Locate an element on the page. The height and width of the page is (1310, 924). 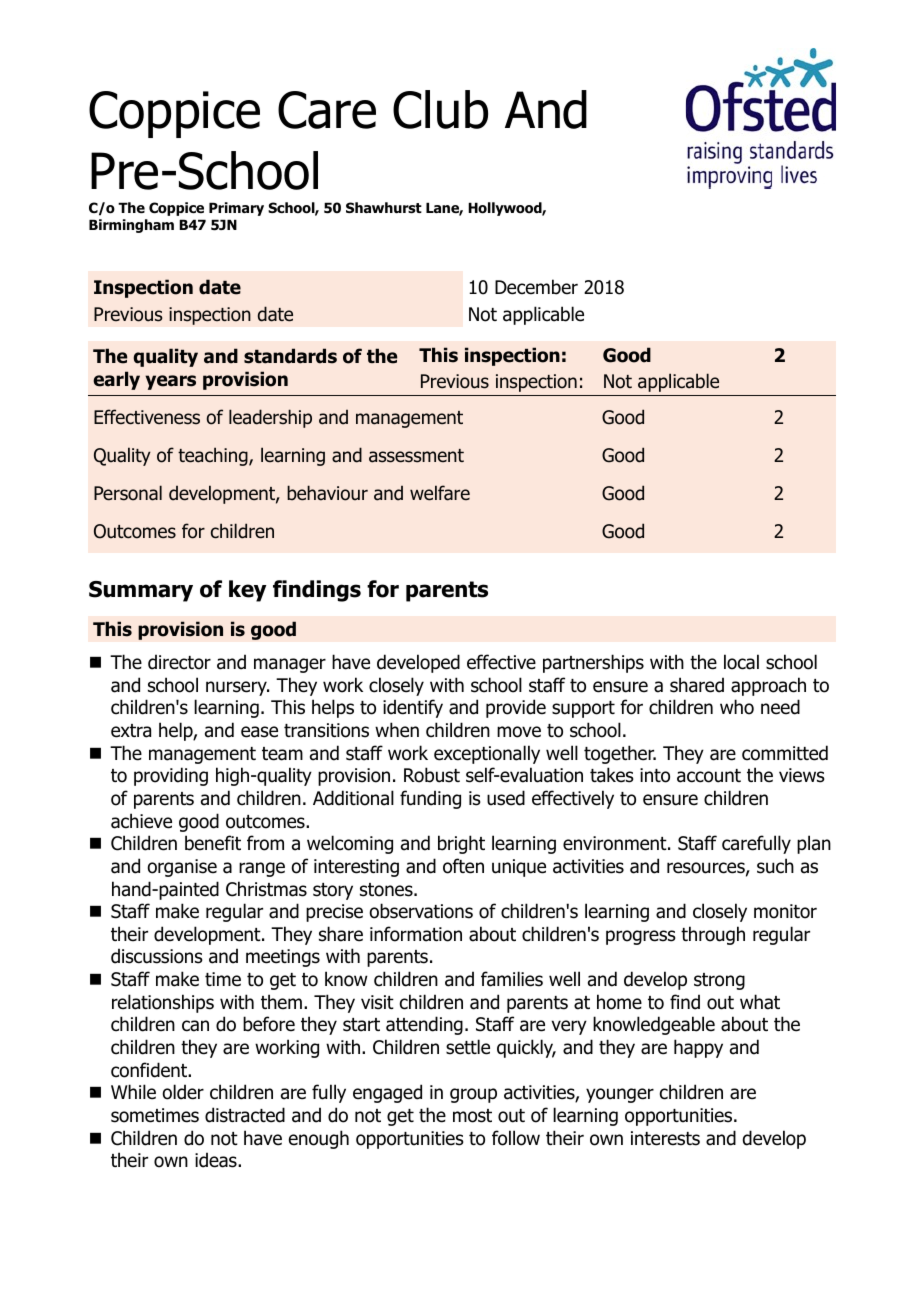
ideas is located at coordinates (217, 1160).
